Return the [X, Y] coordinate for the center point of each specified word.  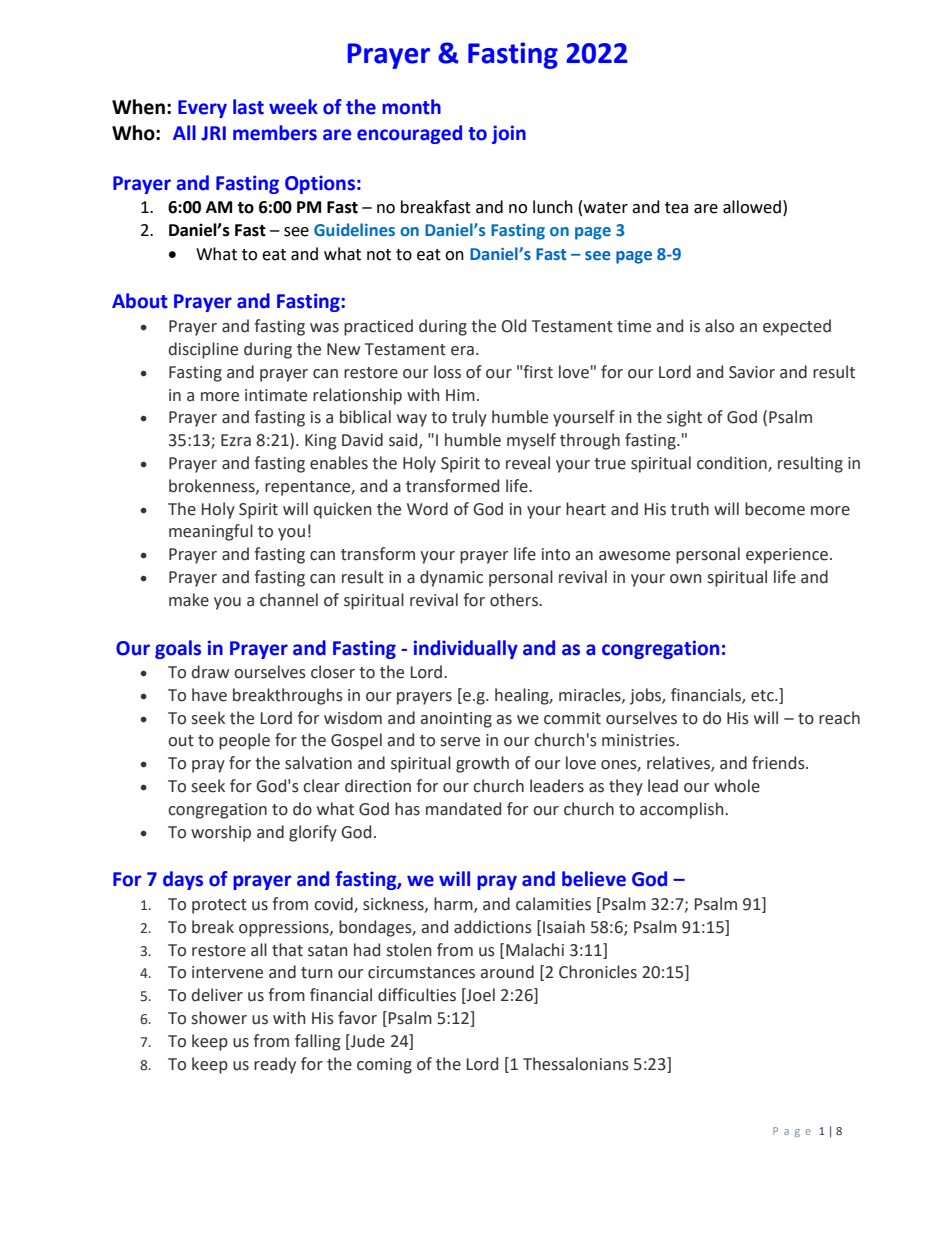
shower [219, 1018]
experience [788, 556]
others [515, 600]
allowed [752, 207]
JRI [213, 133]
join [509, 134]
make [189, 600]
